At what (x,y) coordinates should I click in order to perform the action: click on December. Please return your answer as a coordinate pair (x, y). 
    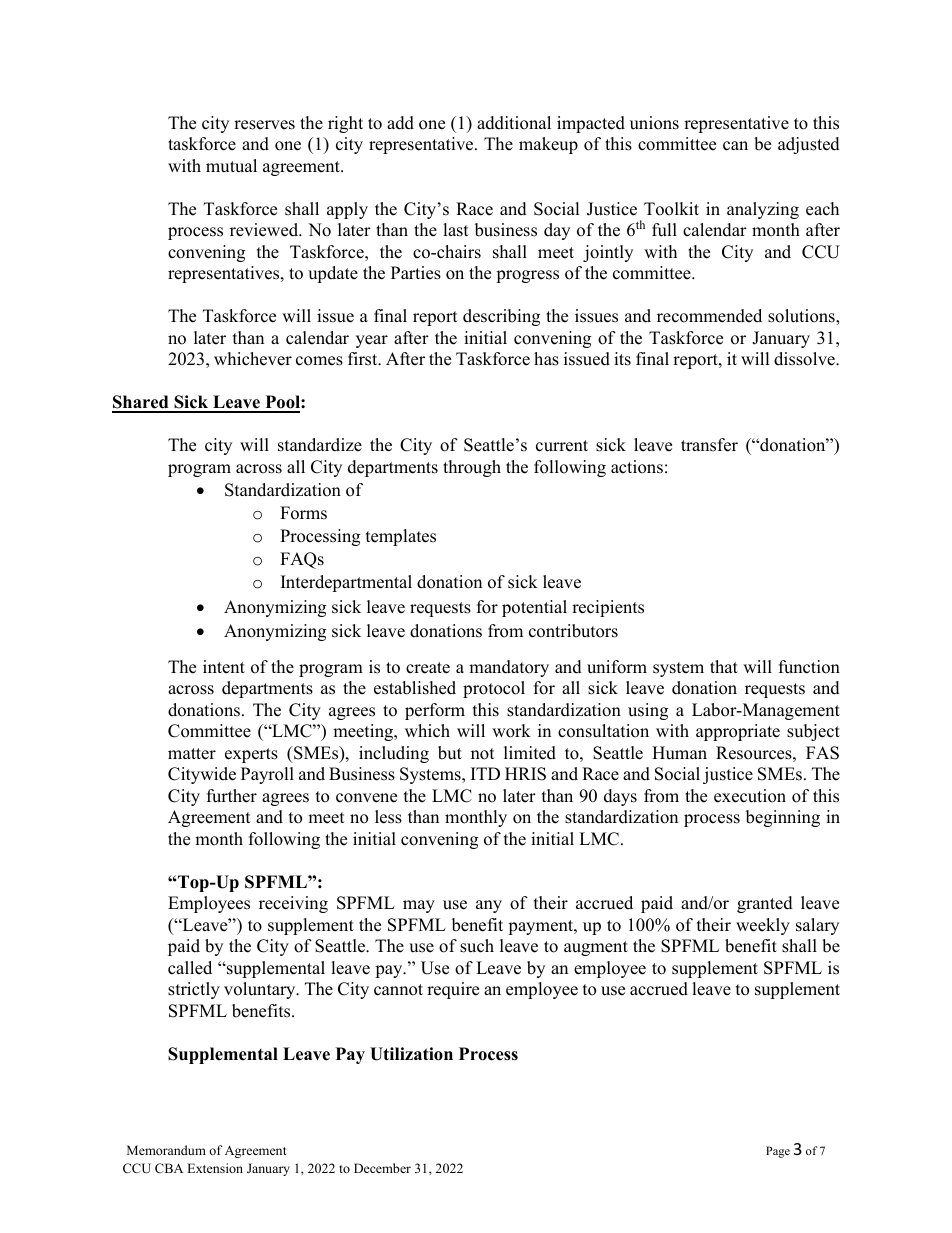
    Looking at the image, I should click on (382, 1168).
